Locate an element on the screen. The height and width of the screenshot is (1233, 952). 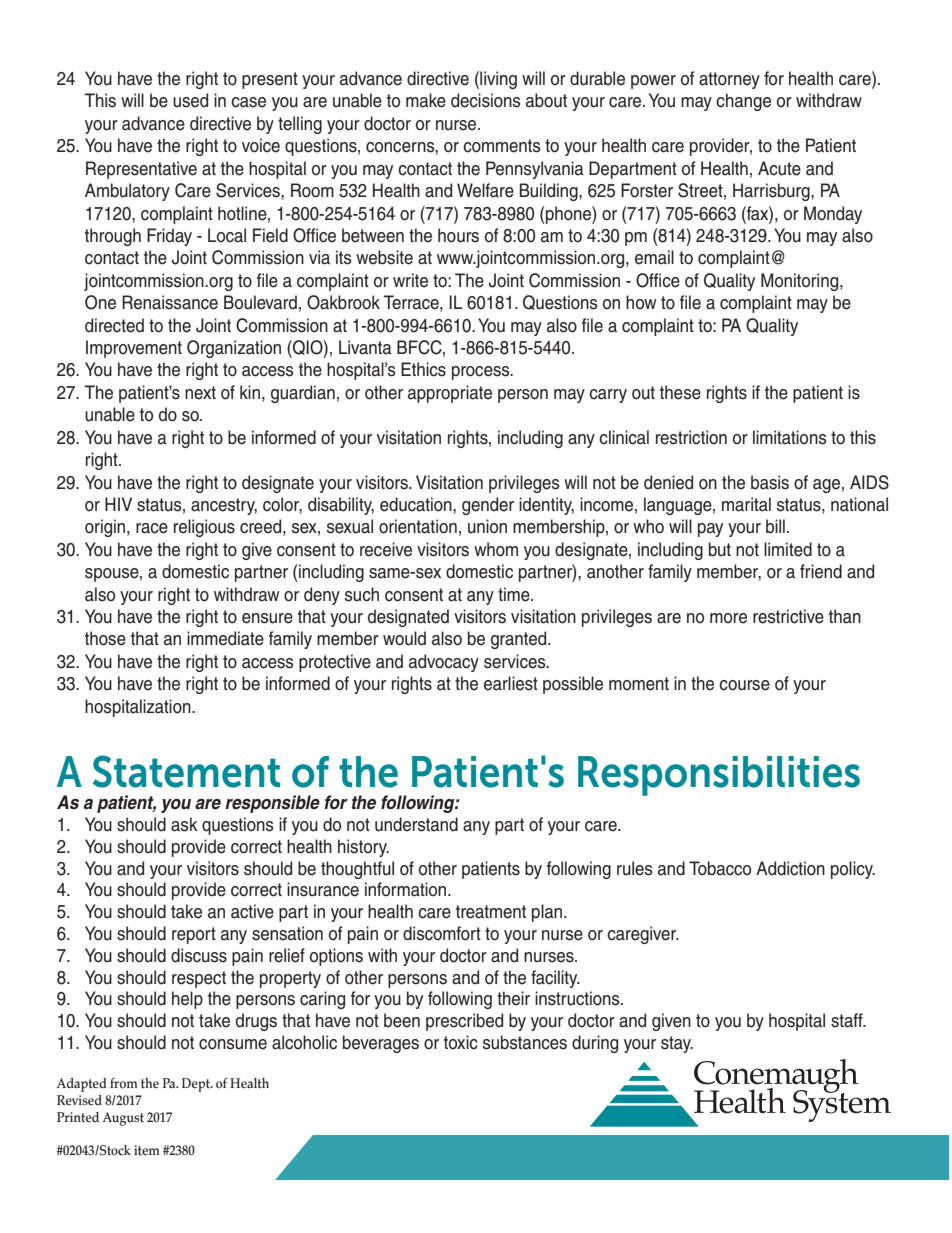
immediate is located at coordinates (225, 638).
